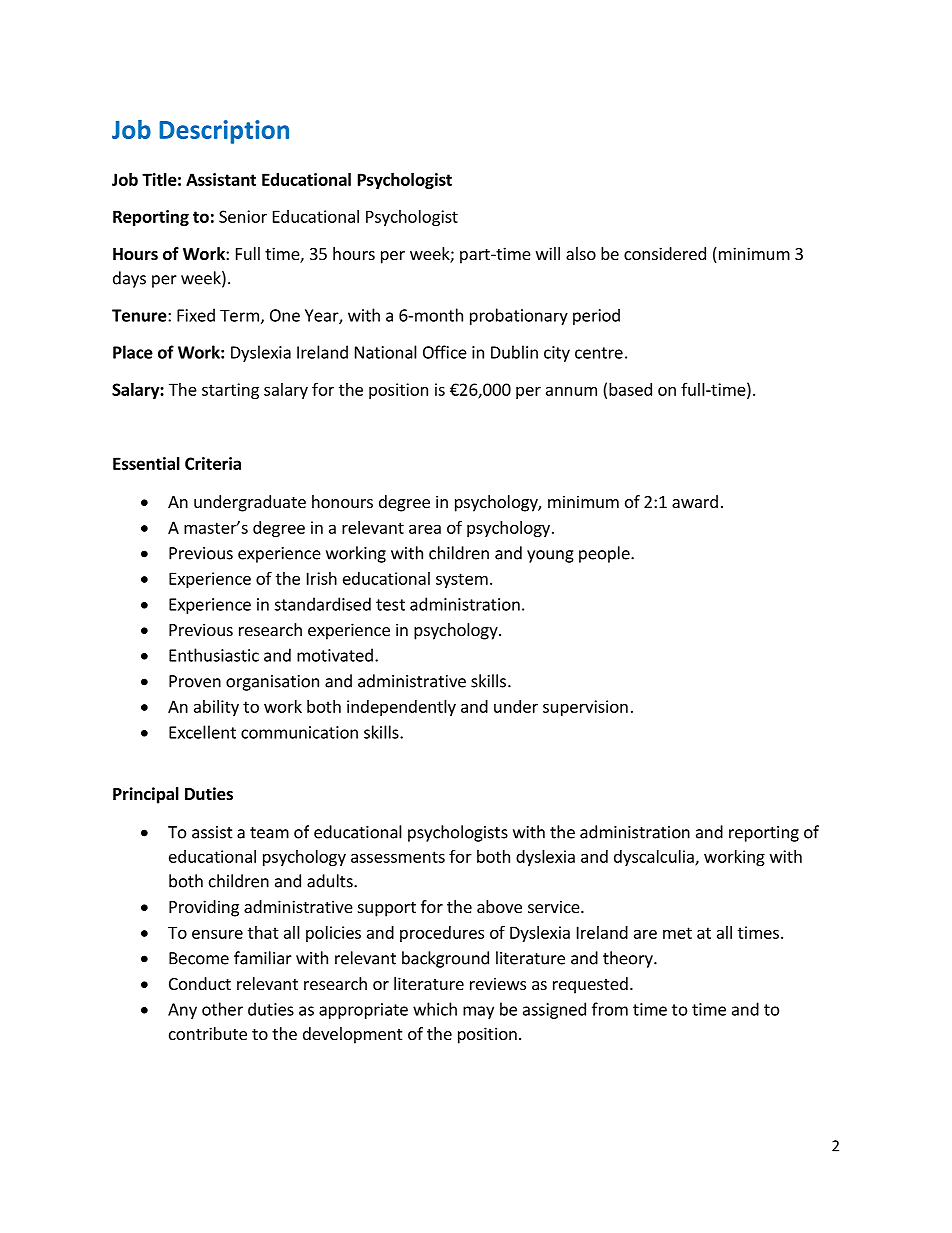 This screenshot has width=952, height=1233. I want to click on will, so click(548, 253).
